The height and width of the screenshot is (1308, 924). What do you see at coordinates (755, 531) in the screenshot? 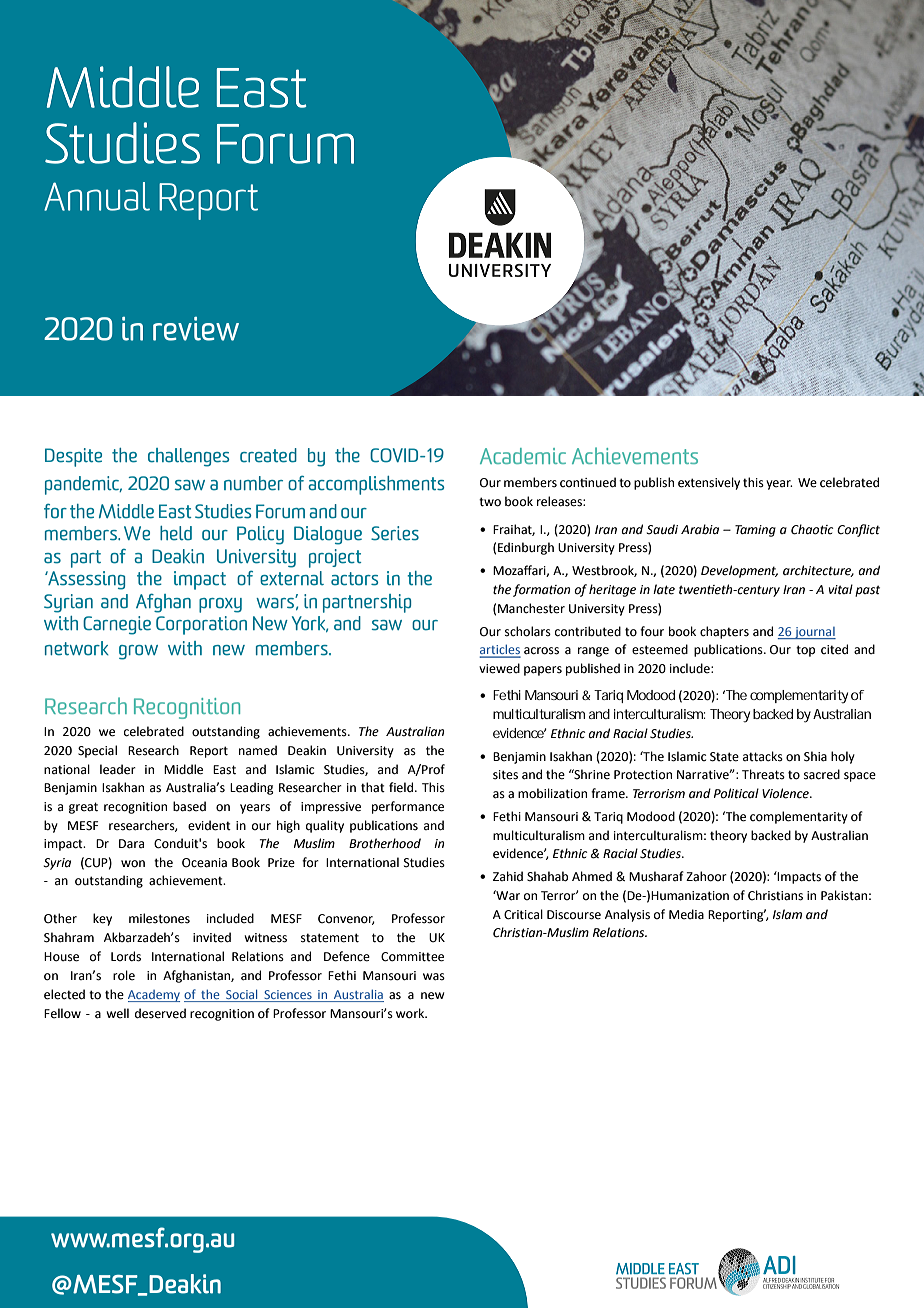
I see `Taming` at bounding box center [755, 531].
